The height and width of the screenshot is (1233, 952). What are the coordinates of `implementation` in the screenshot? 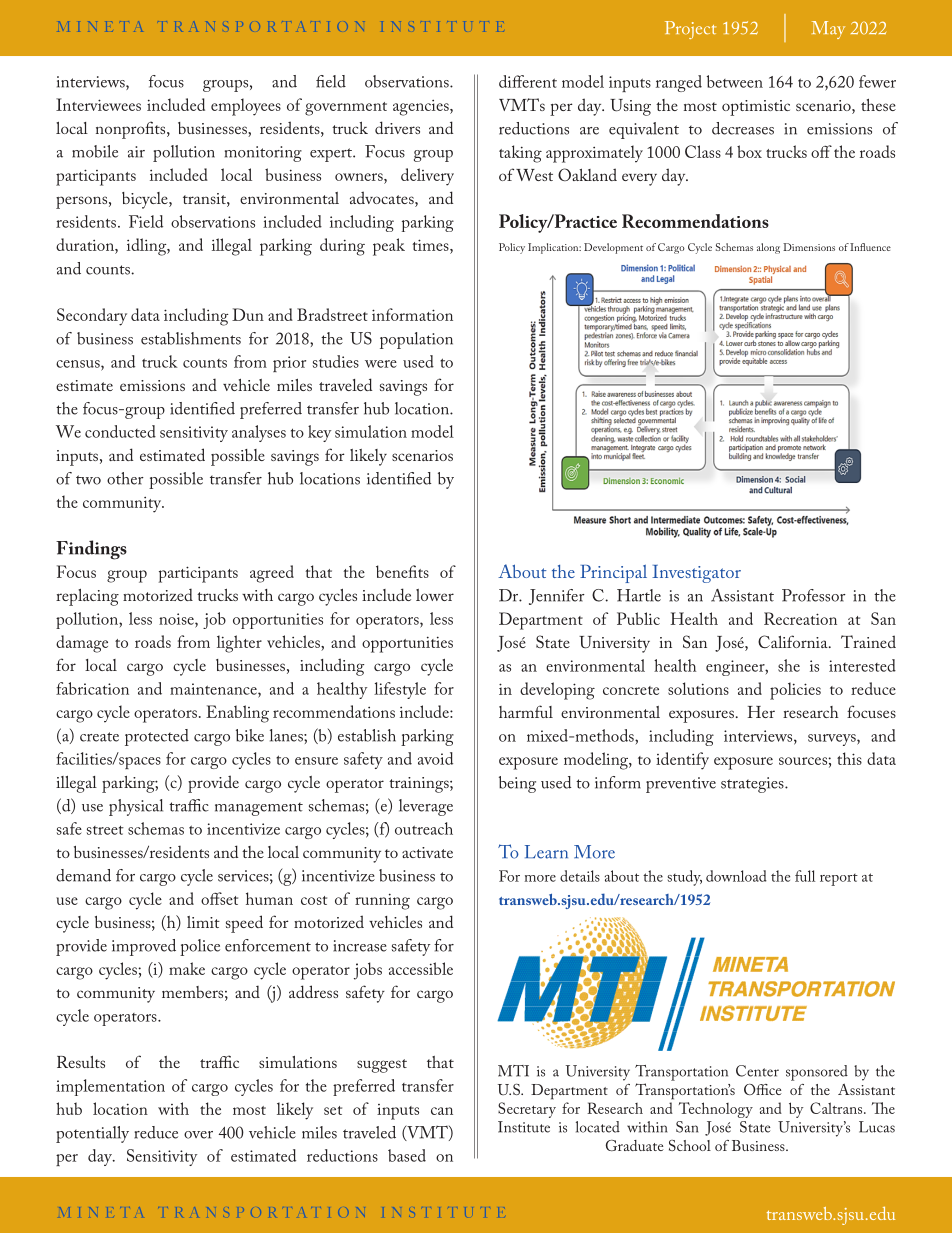 It's located at (110, 1087).
